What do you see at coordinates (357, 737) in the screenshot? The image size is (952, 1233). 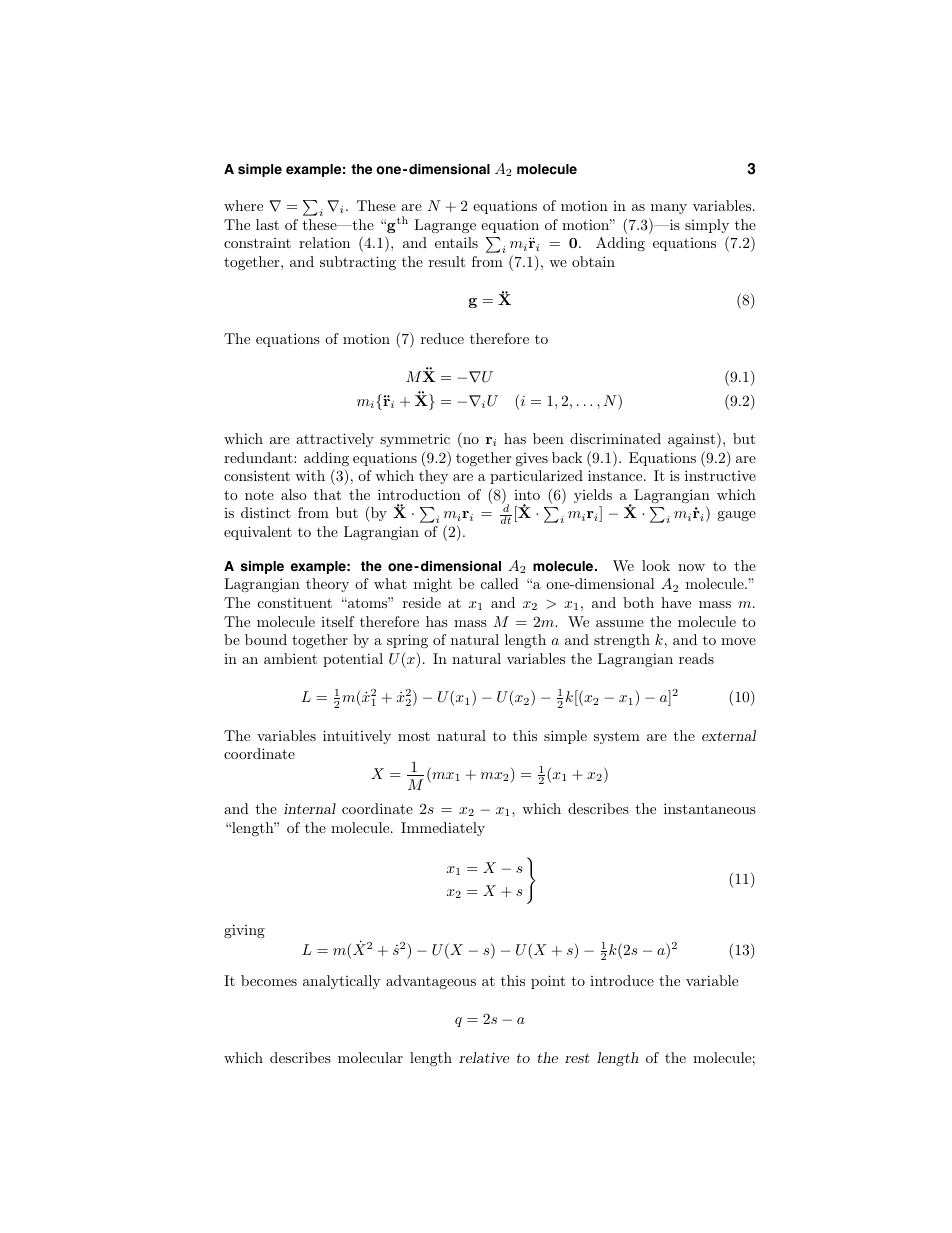 I see `intuitively` at bounding box center [357, 737].
